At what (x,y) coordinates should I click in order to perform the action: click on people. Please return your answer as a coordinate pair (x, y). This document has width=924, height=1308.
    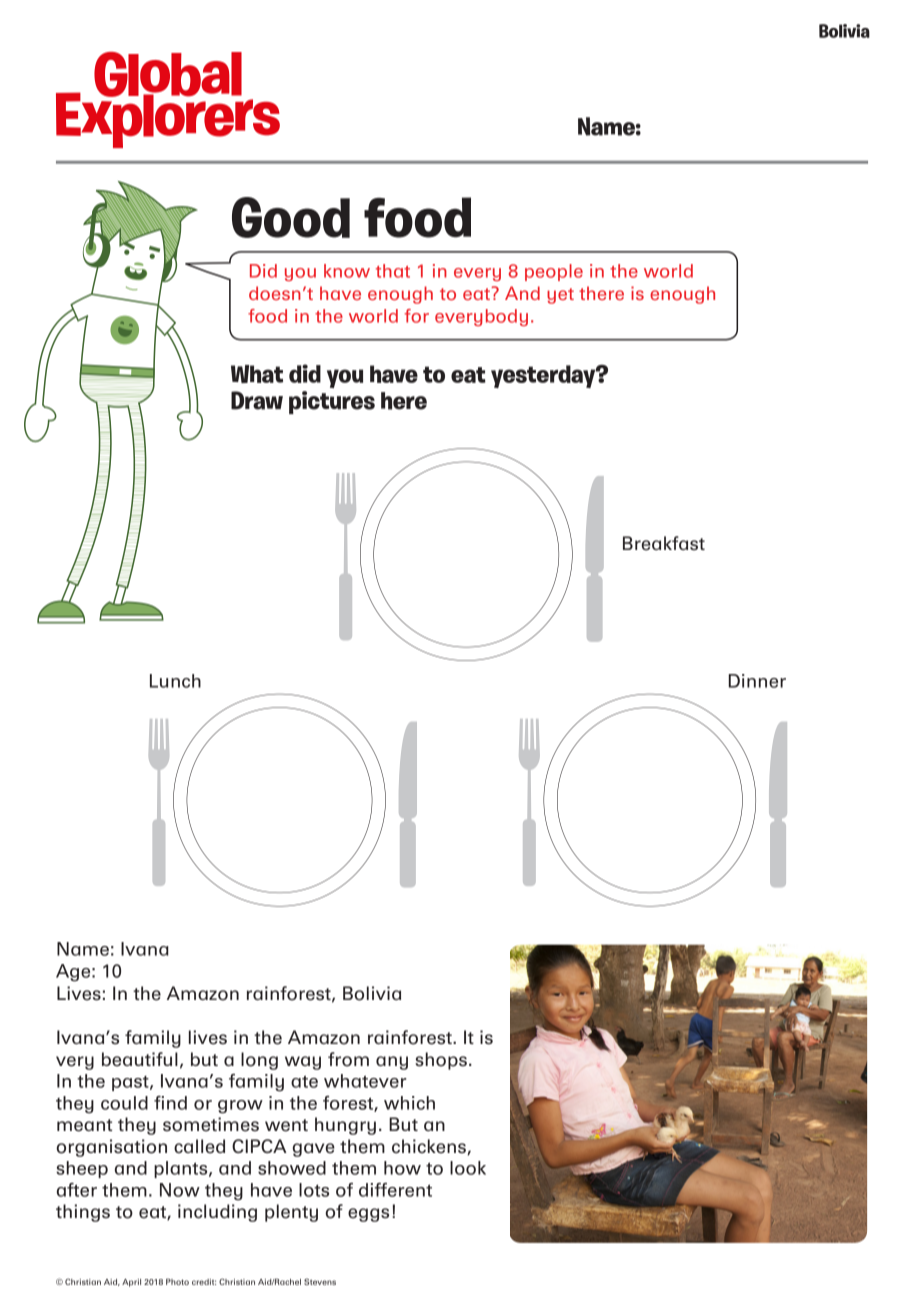
    Looking at the image, I should click on (554, 272).
